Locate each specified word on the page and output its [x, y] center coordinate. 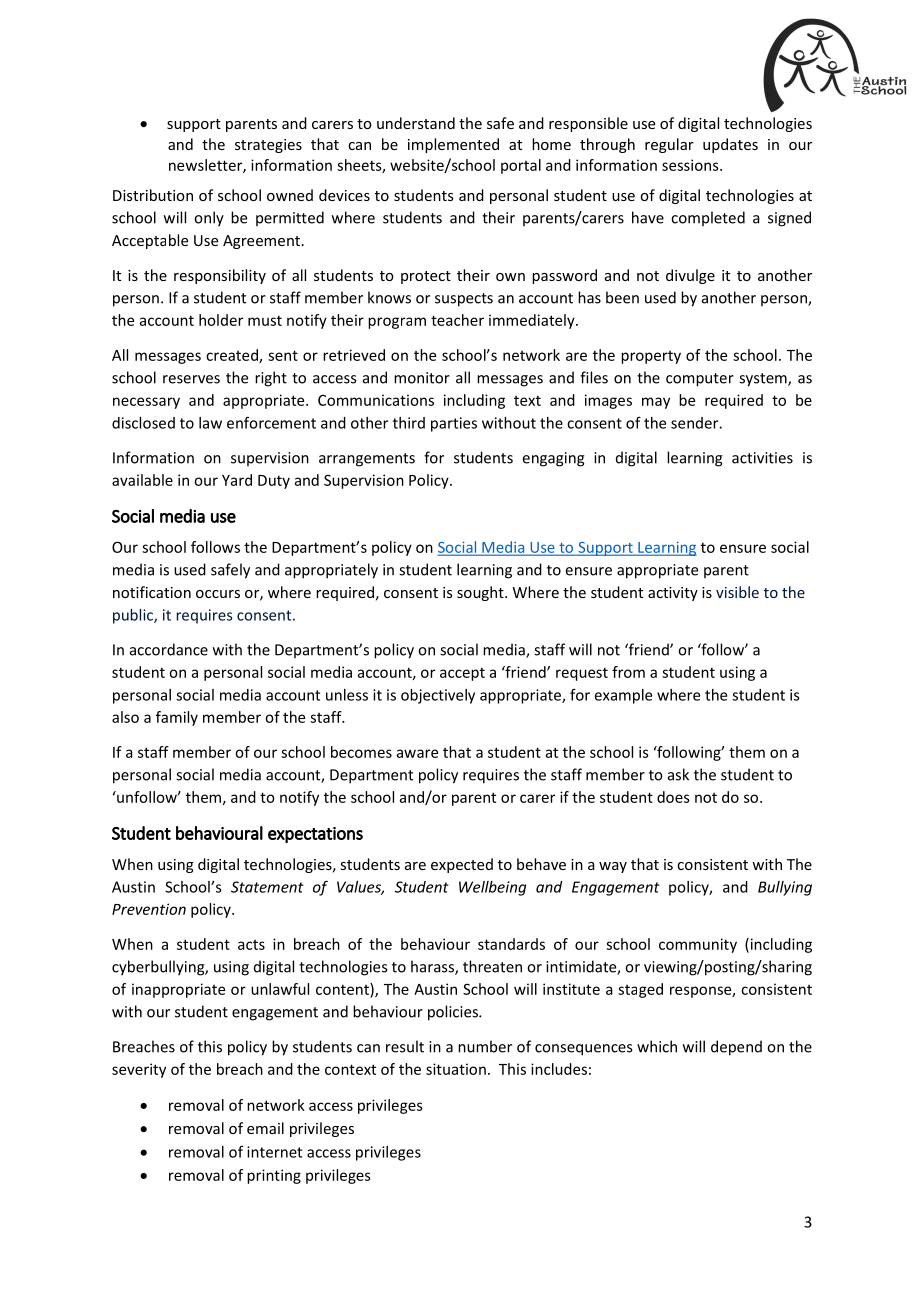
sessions [691, 165]
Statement [267, 887]
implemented [453, 145]
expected [462, 865]
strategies [268, 146]
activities [762, 458]
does [673, 797]
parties [454, 424]
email [265, 1128]
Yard [237, 480]
